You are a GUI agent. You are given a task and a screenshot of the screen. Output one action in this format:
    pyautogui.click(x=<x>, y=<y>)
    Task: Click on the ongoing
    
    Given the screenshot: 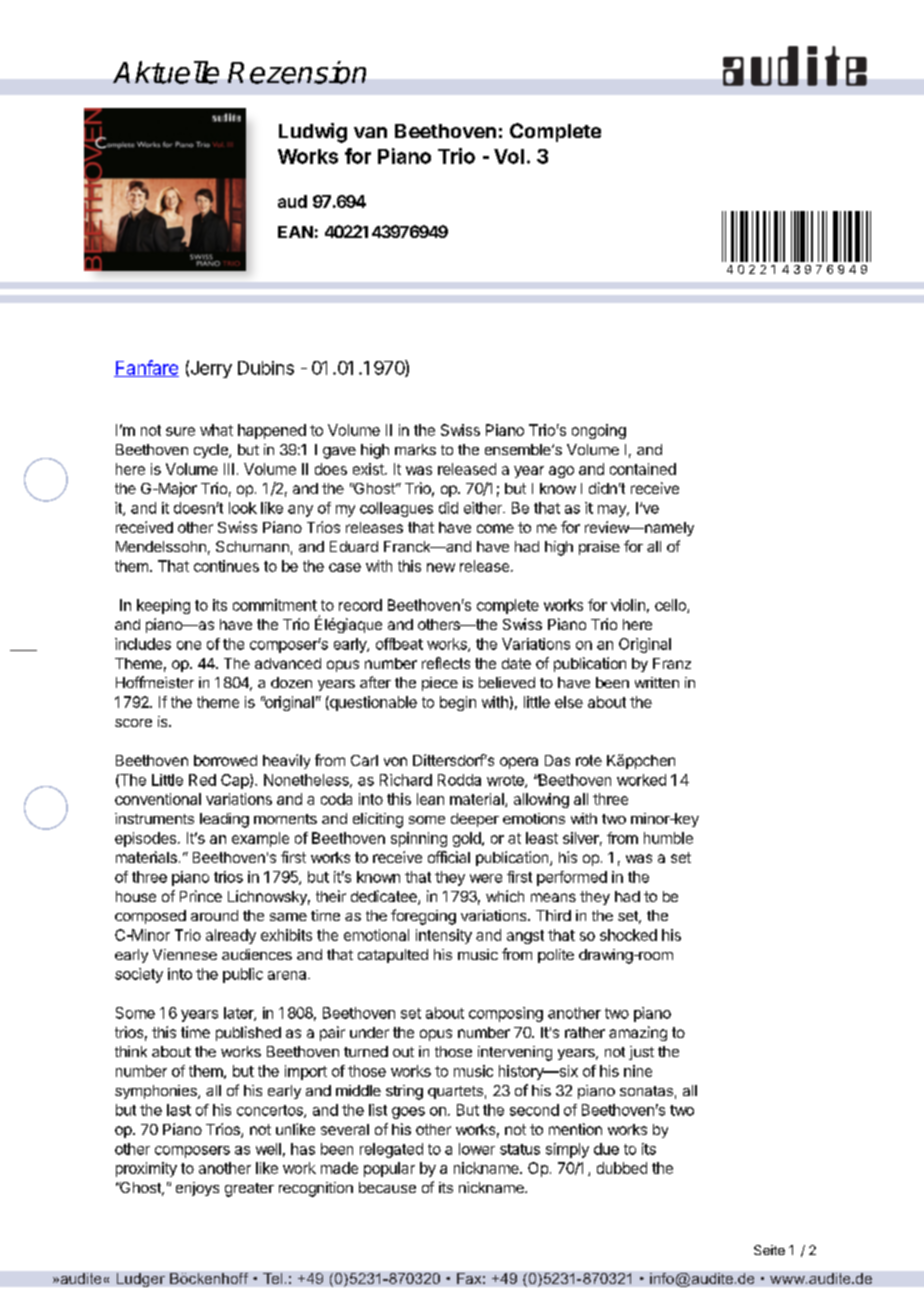 What is the action you would take?
    pyautogui.click(x=599, y=431)
